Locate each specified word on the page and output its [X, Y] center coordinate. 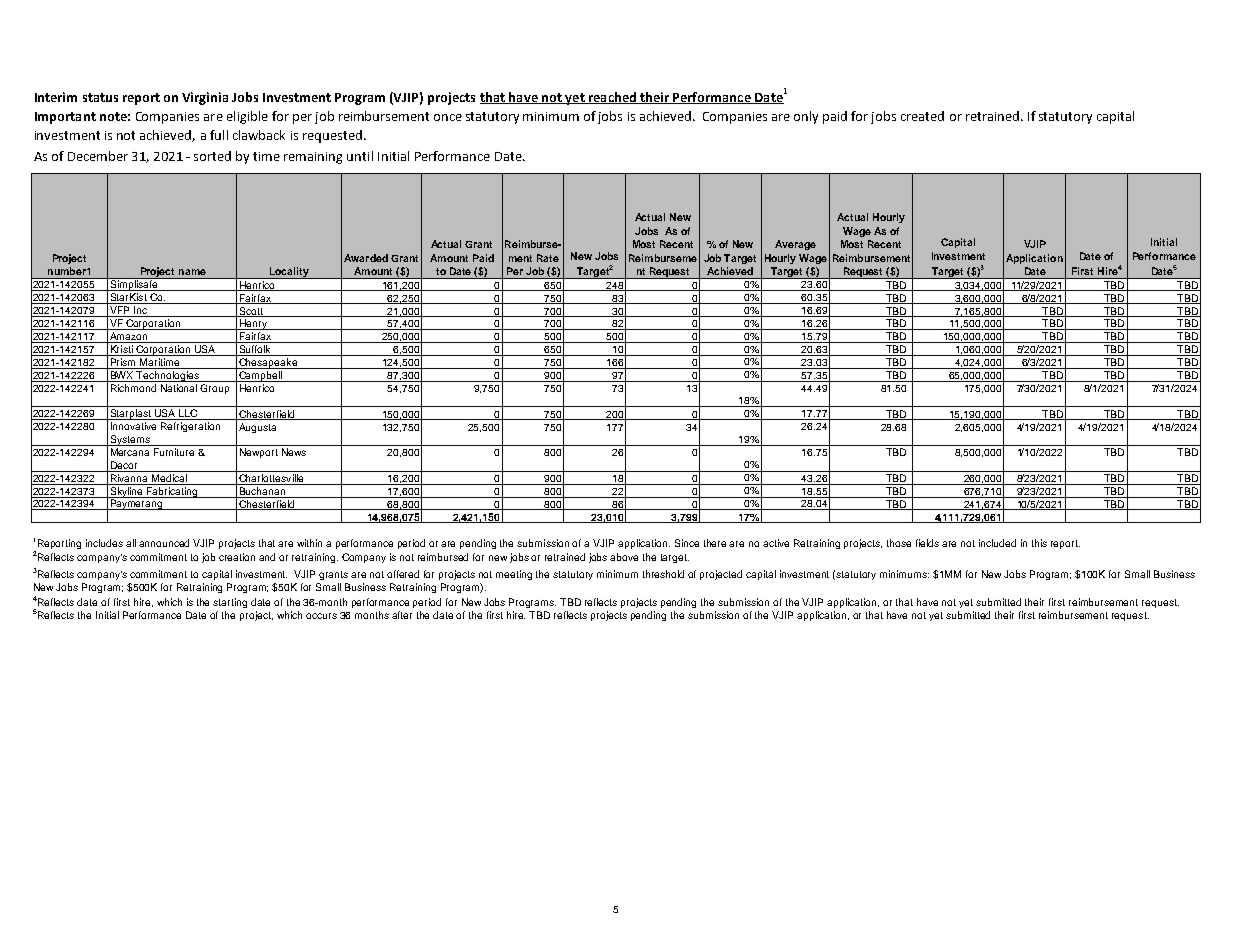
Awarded [366, 258]
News [294, 452]
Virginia [205, 98]
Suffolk [255, 350]
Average [795, 245]
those [899, 543]
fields [927, 543]
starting [230, 603]
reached [612, 98]
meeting [514, 575]
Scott [251, 312]
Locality [289, 273]
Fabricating [172, 492]
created [922, 116]
